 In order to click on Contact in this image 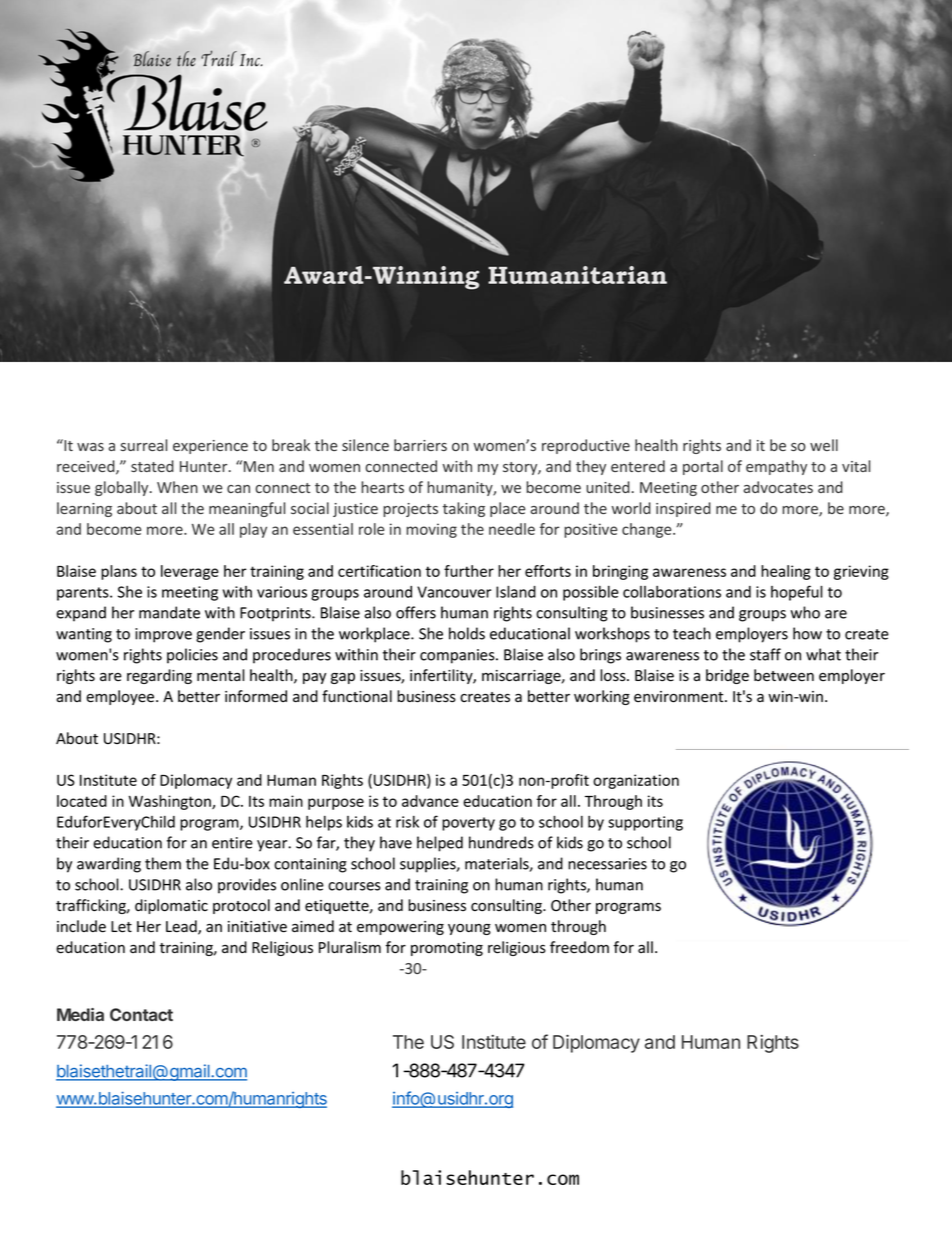, I will do `click(141, 1014)`.
